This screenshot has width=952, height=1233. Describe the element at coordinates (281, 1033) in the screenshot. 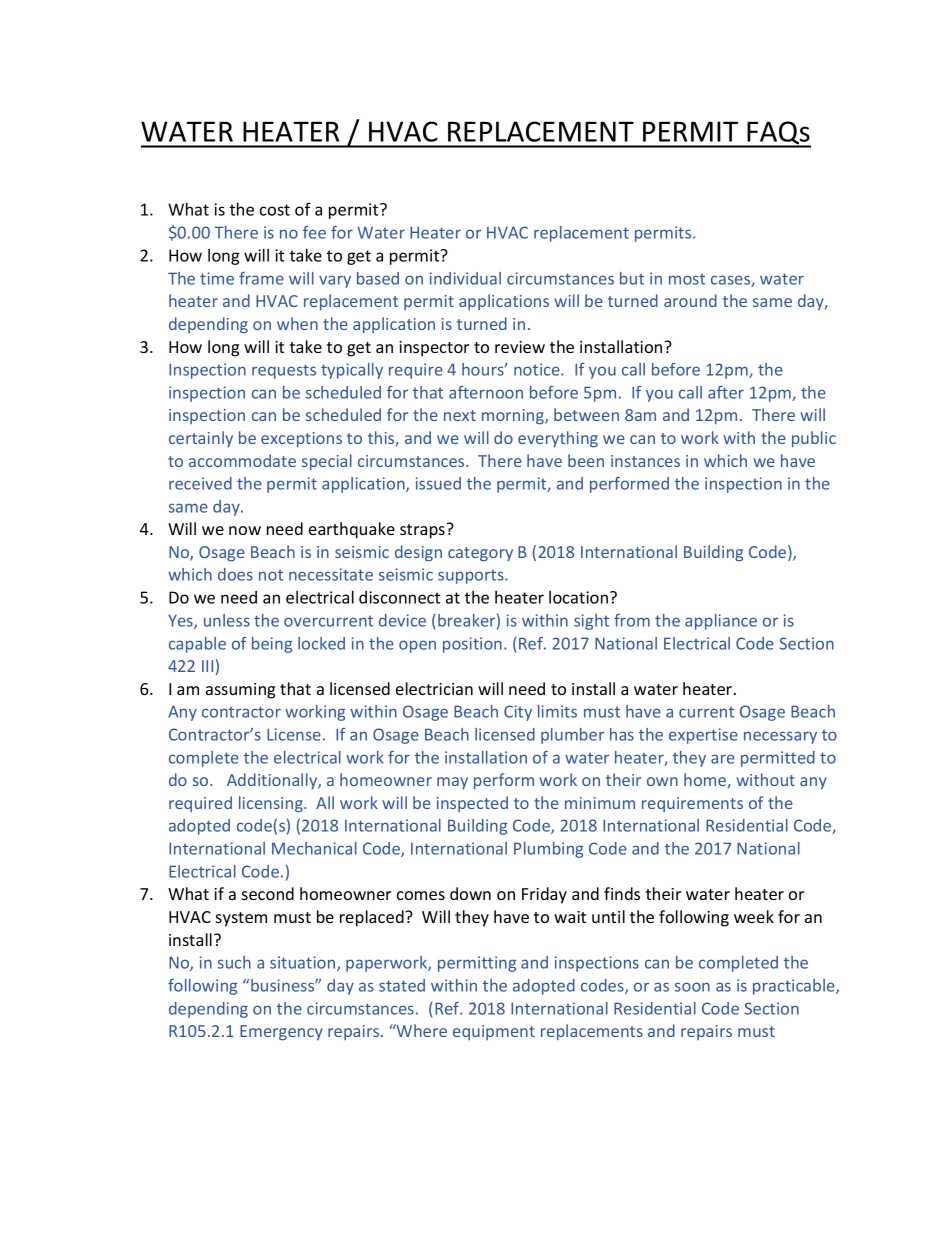

I see `Emergency` at that location.
